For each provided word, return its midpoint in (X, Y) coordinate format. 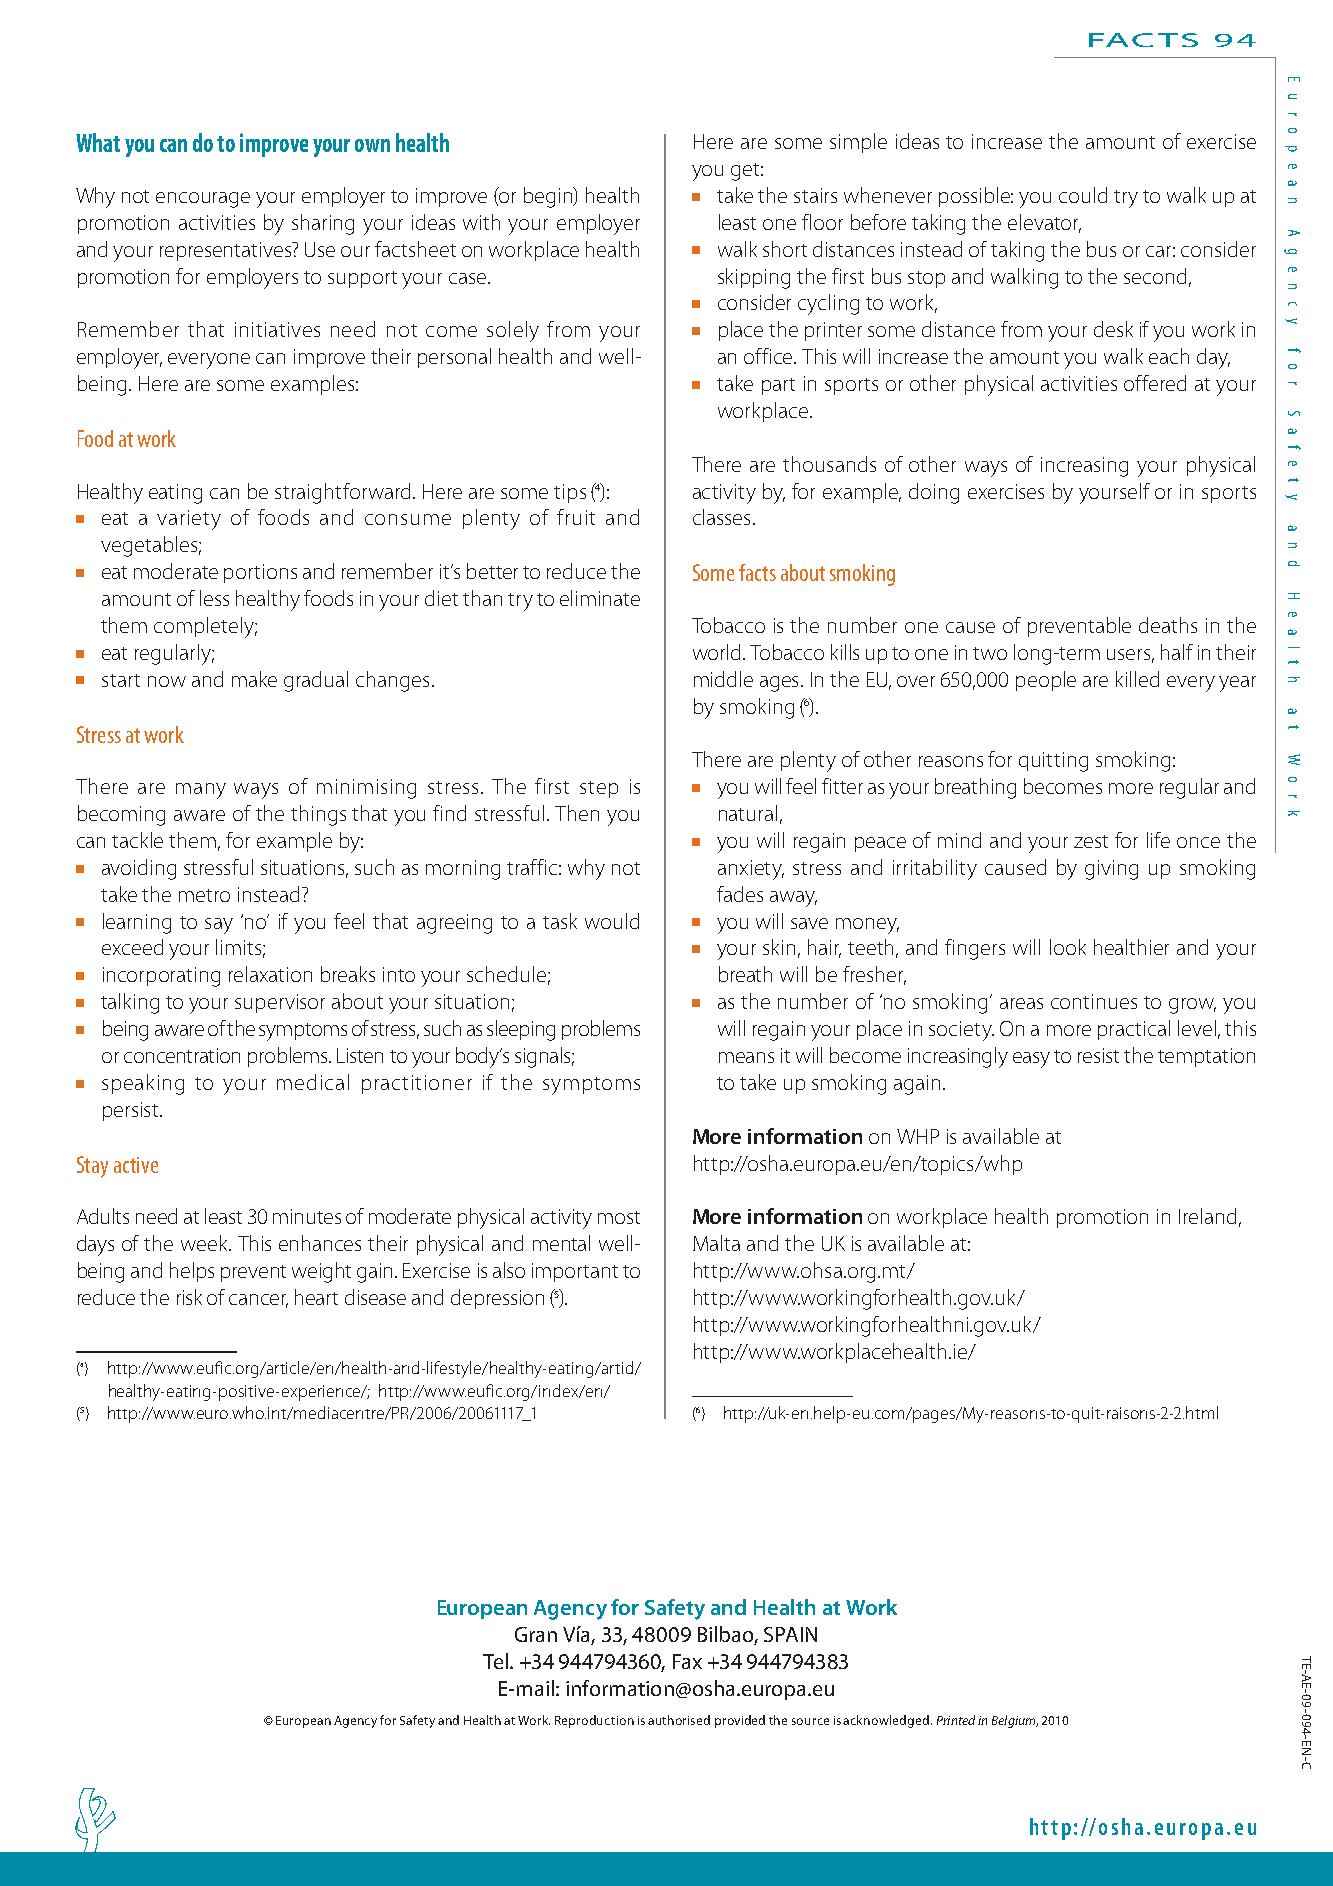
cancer (258, 1301)
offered (1155, 383)
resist (1098, 1055)
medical (313, 1082)
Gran (536, 1634)
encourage (203, 200)
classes (723, 517)
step (599, 789)
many (201, 791)
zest (1091, 841)
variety (189, 520)
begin (549, 197)
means (746, 1057)
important (575, 1272)
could (1083, 195)
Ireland (1207, 1216)
